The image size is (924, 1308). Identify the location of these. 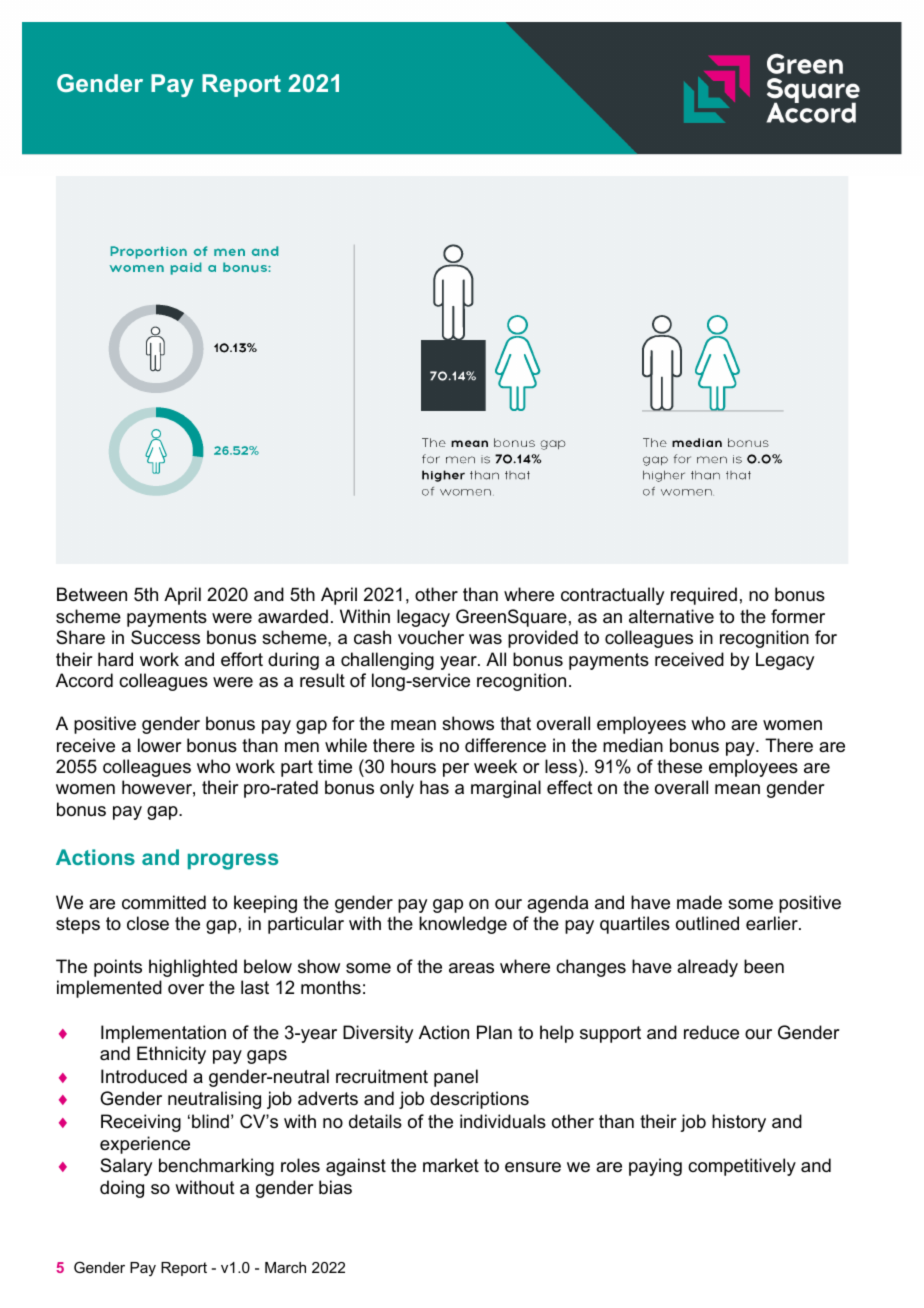
(679, 766).
